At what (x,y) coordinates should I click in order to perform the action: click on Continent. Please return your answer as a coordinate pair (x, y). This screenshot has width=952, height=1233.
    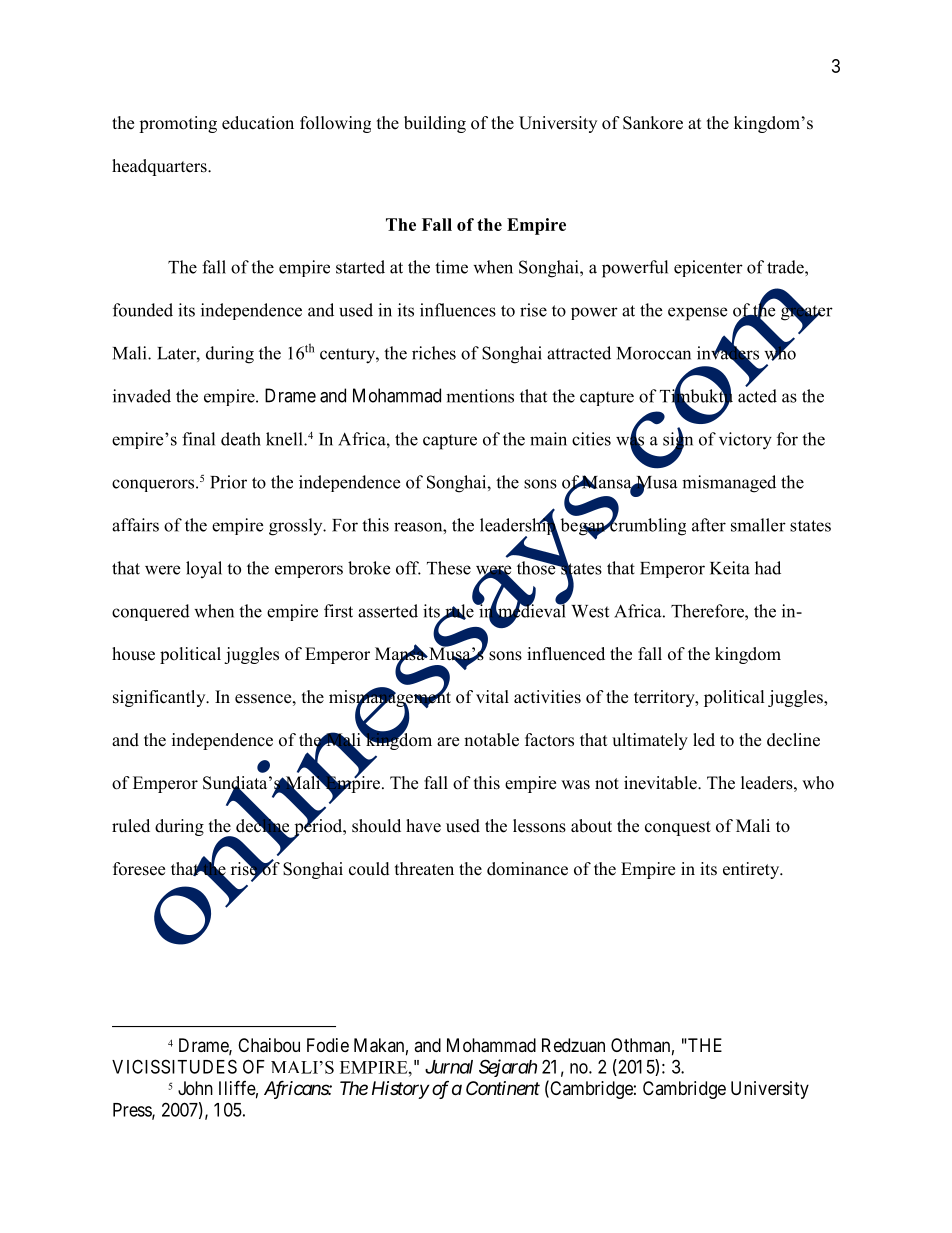
    Looking at the image, I should click on (503, 1088).
